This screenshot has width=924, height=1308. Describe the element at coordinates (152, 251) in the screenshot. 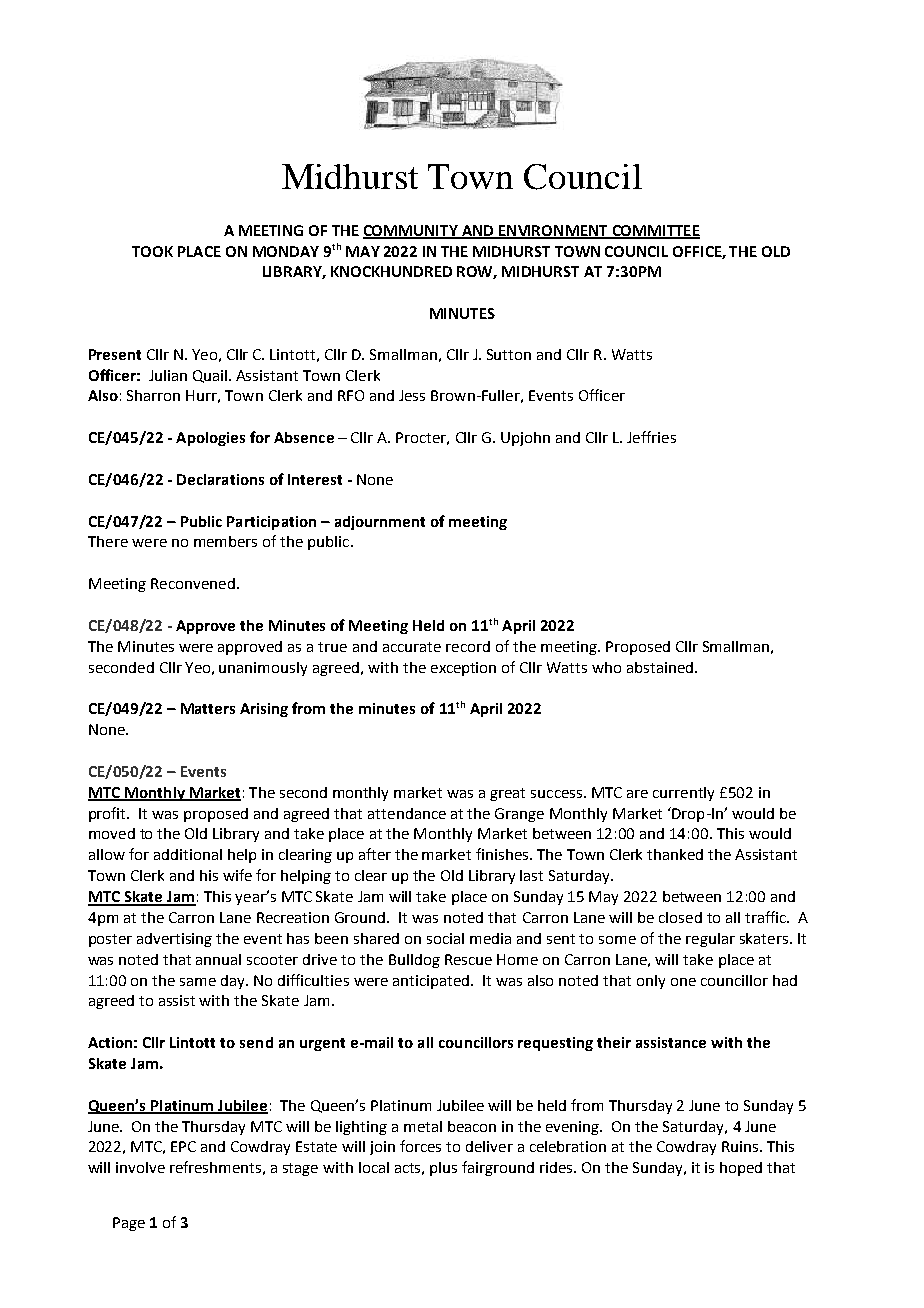

I see `TOOK` at that location.
